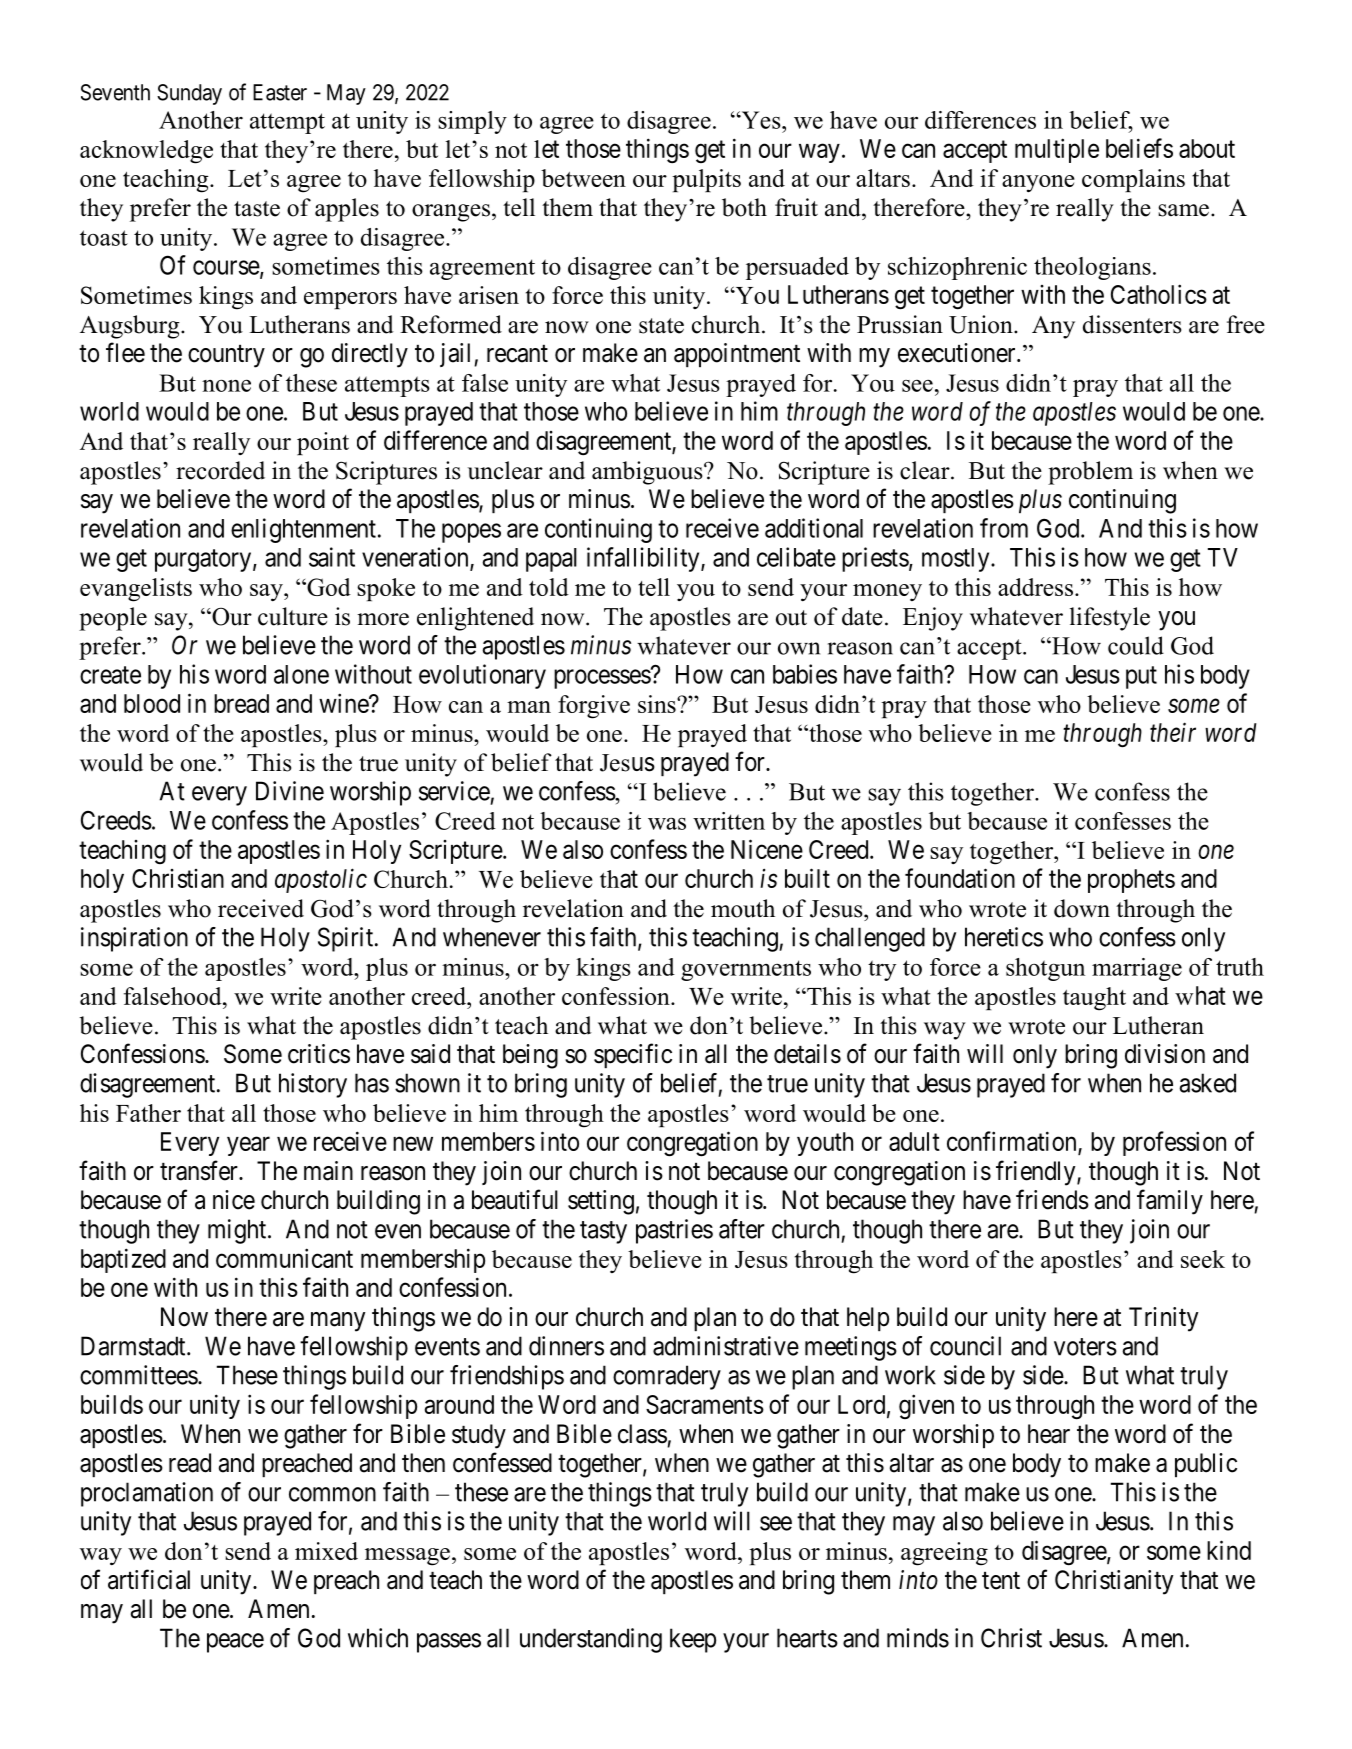  Describe the element at coordinates (1170, 1202) in the screenshot. I see `family` at that location.
